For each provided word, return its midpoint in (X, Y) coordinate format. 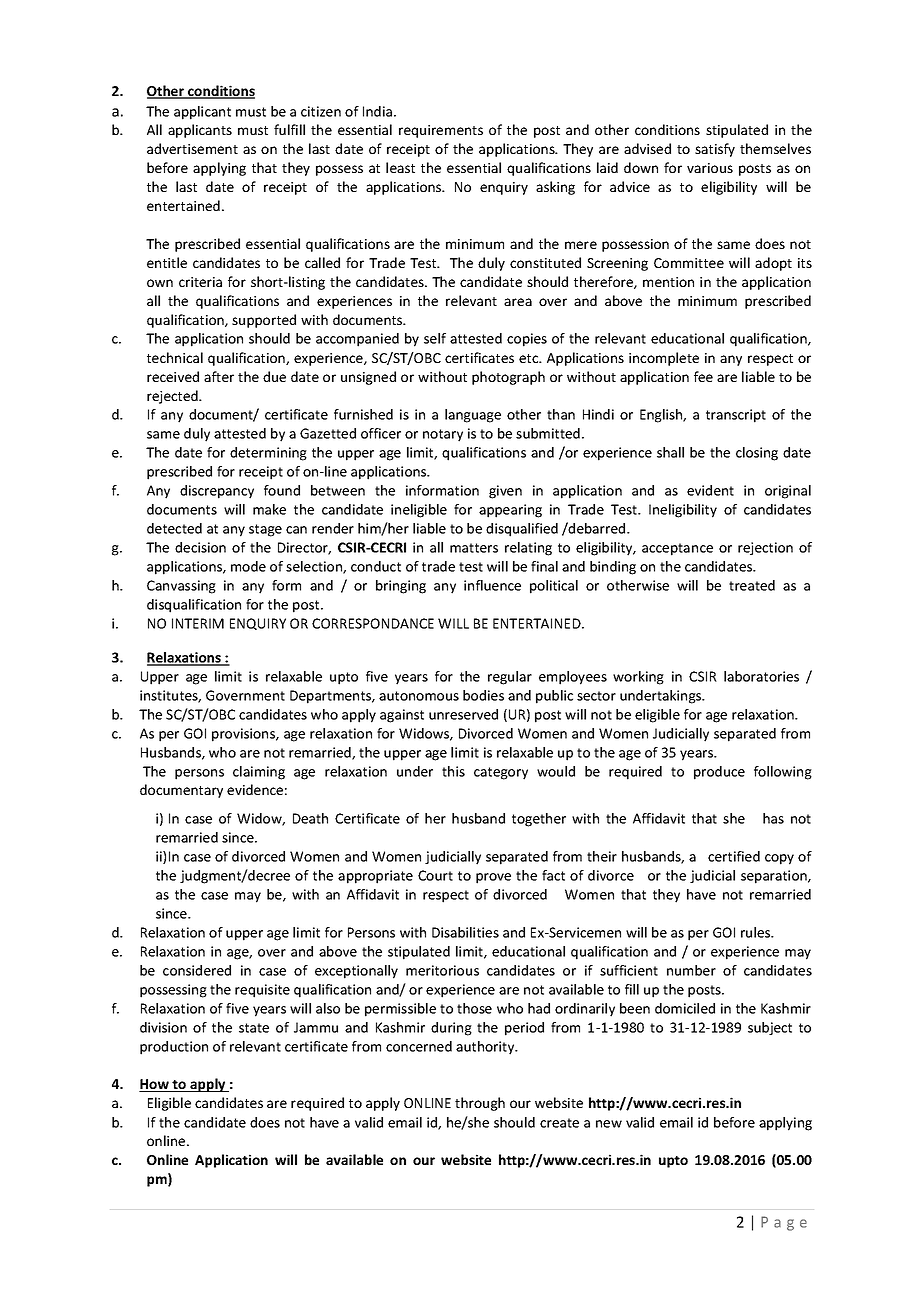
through (480, 1104)
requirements (441, 131)
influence (492, 585)
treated (752, 585)
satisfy (715, 150)
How (155, 1085)
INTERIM (198, 623)
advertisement (192, 148)
